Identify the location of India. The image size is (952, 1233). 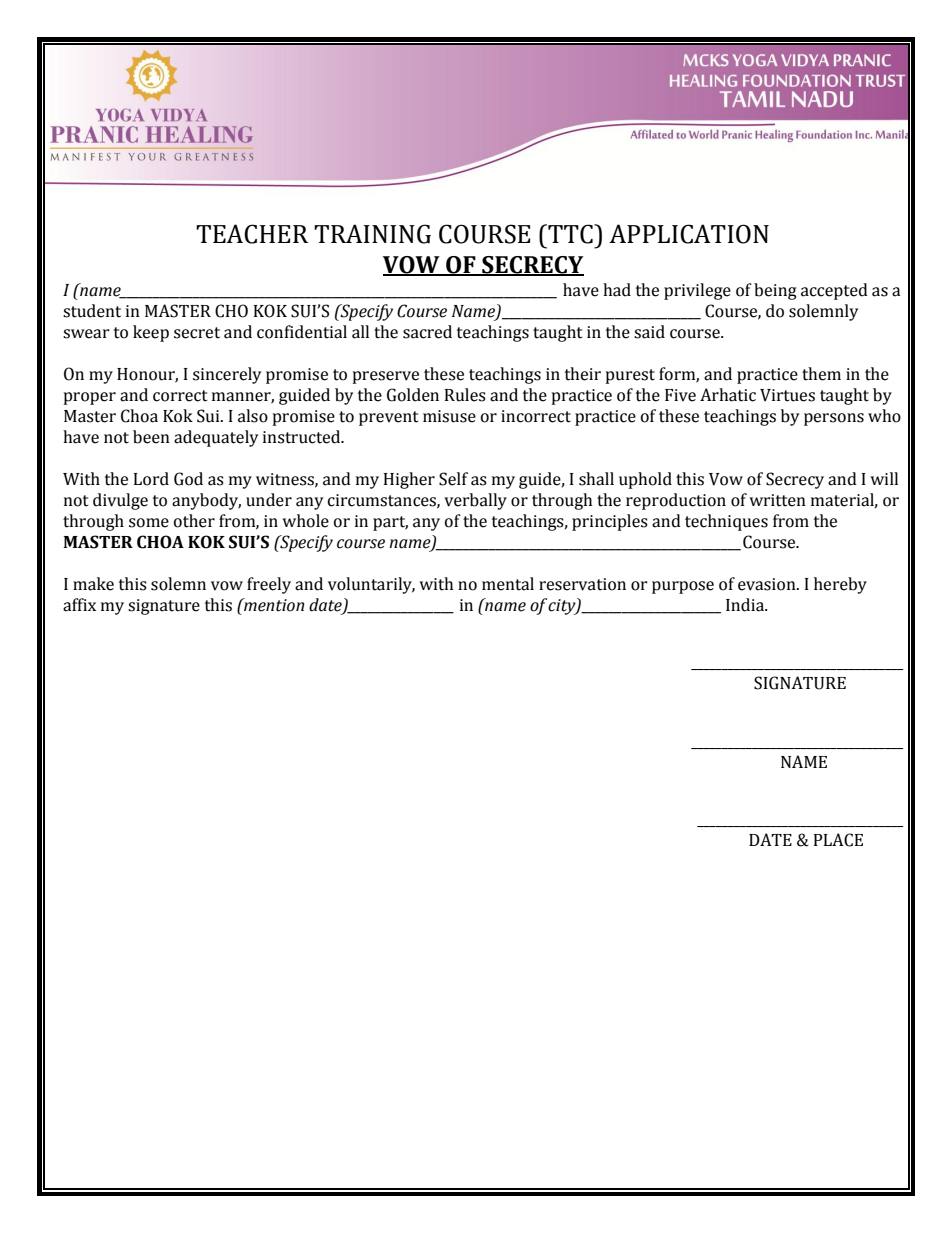
(746, 605).
